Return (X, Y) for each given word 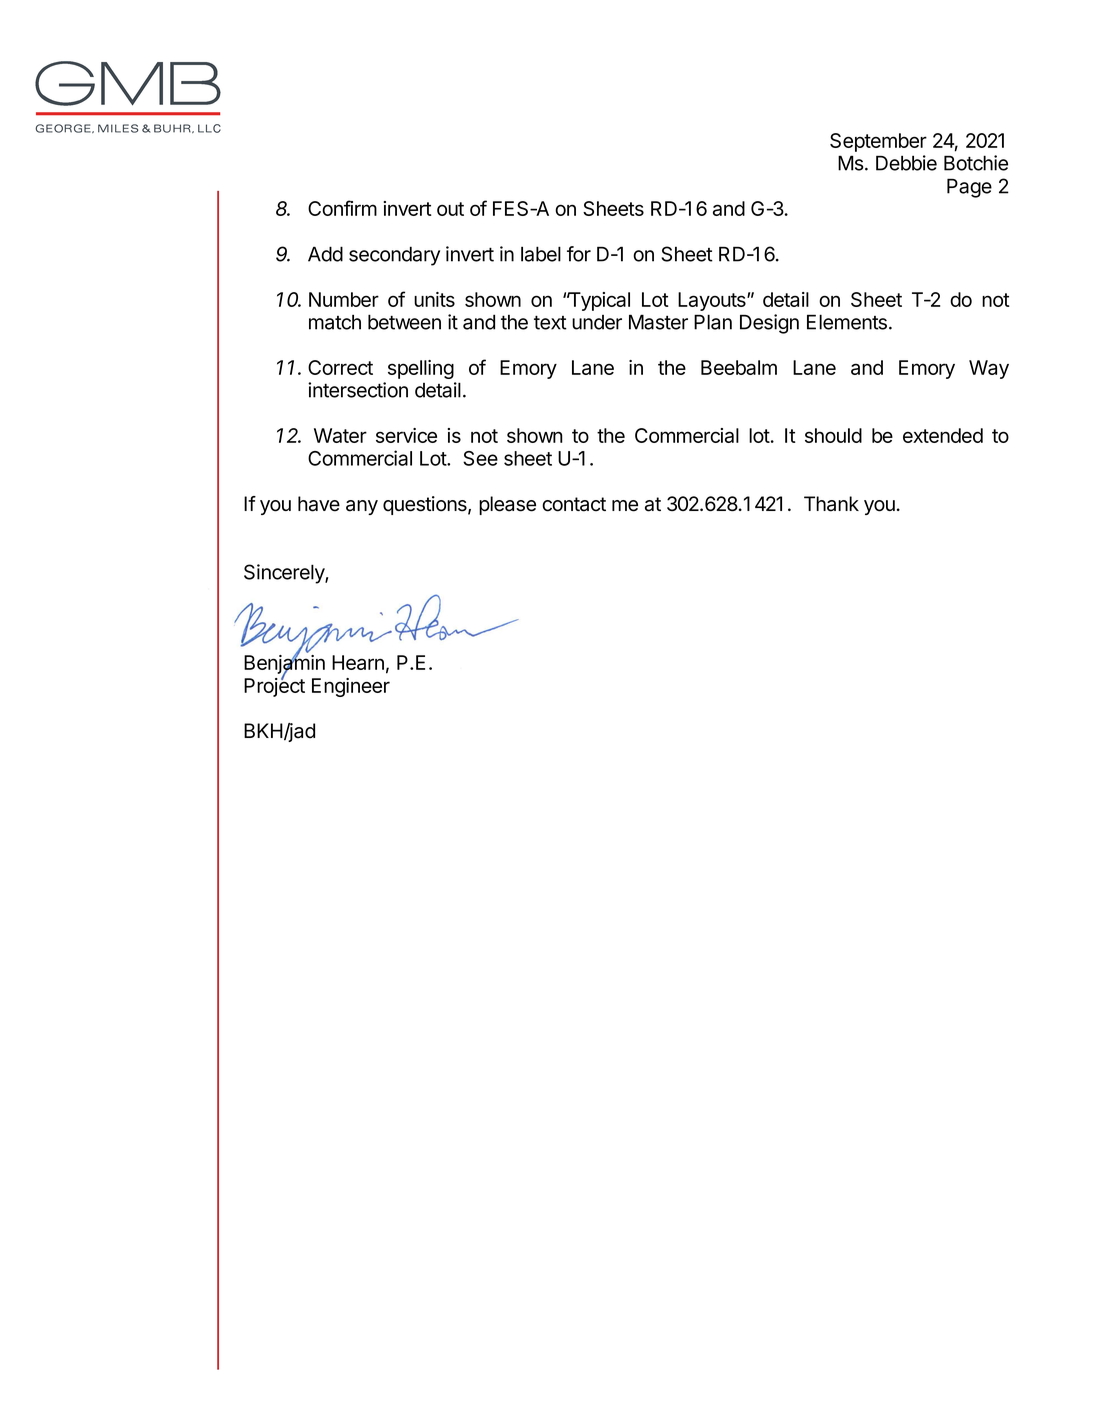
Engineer (351, 687)
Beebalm (739, 367)
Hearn (358, 662)
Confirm (342, 208)
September (878, 142)
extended (943, 435)
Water (340, 435)
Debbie (906, 163)
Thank (831, 504)
